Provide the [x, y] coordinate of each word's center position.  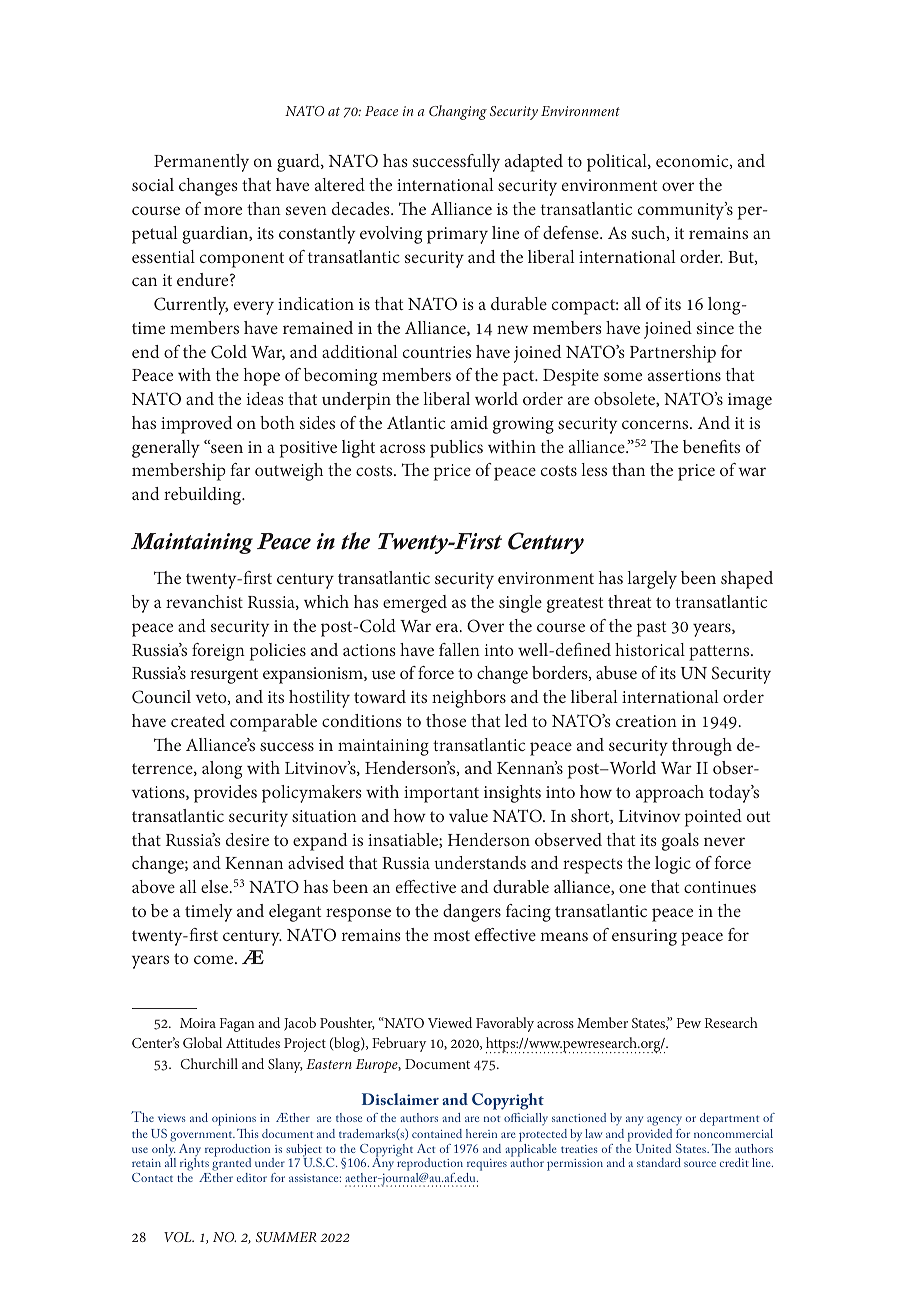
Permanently [201, 163]
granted [230, 1165]
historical [650, 649]
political [618, 163]
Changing [458, 112]
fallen [459, 649]
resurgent [224, 676]
